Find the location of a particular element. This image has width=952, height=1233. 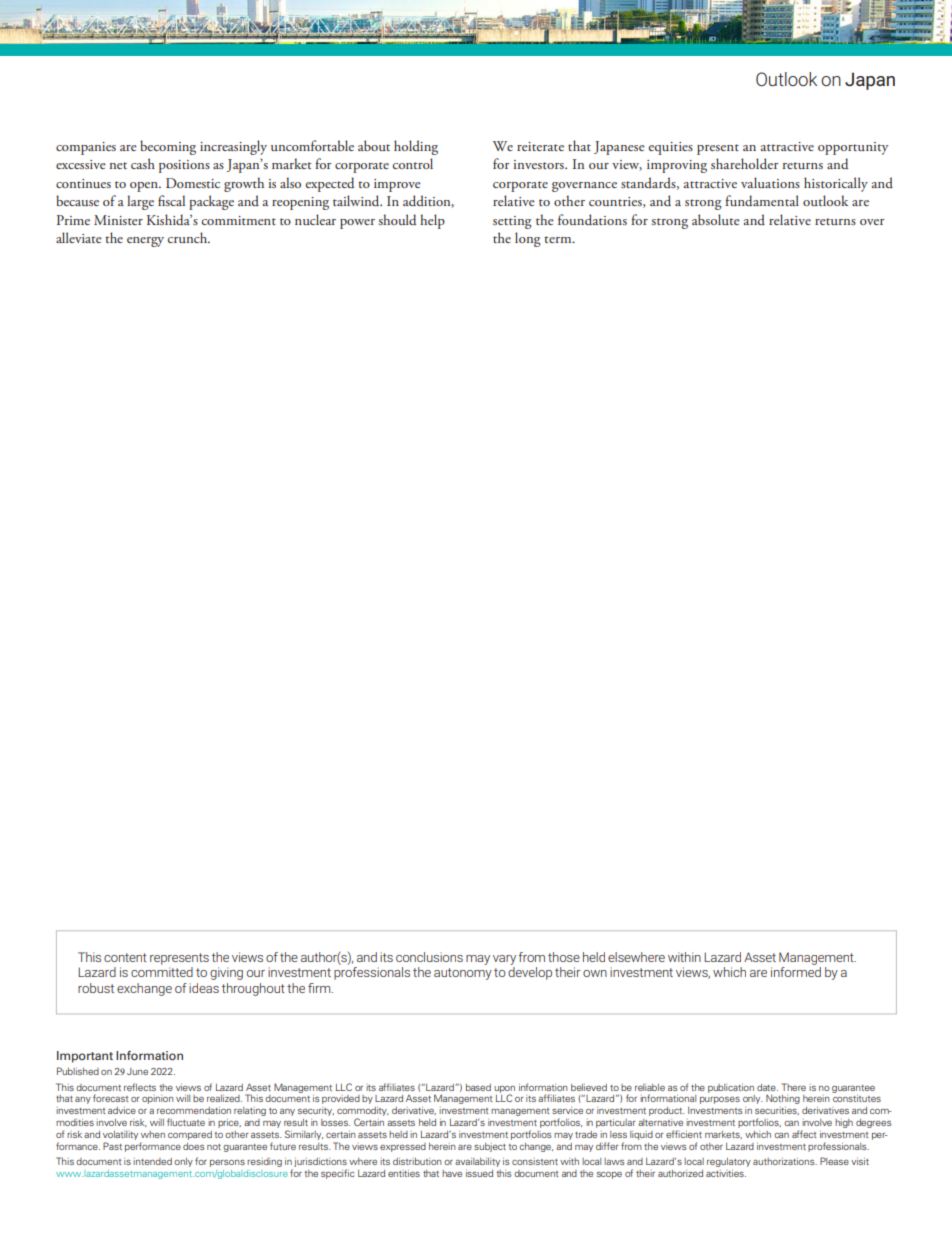

positions is located at coordinates (184, 166).
